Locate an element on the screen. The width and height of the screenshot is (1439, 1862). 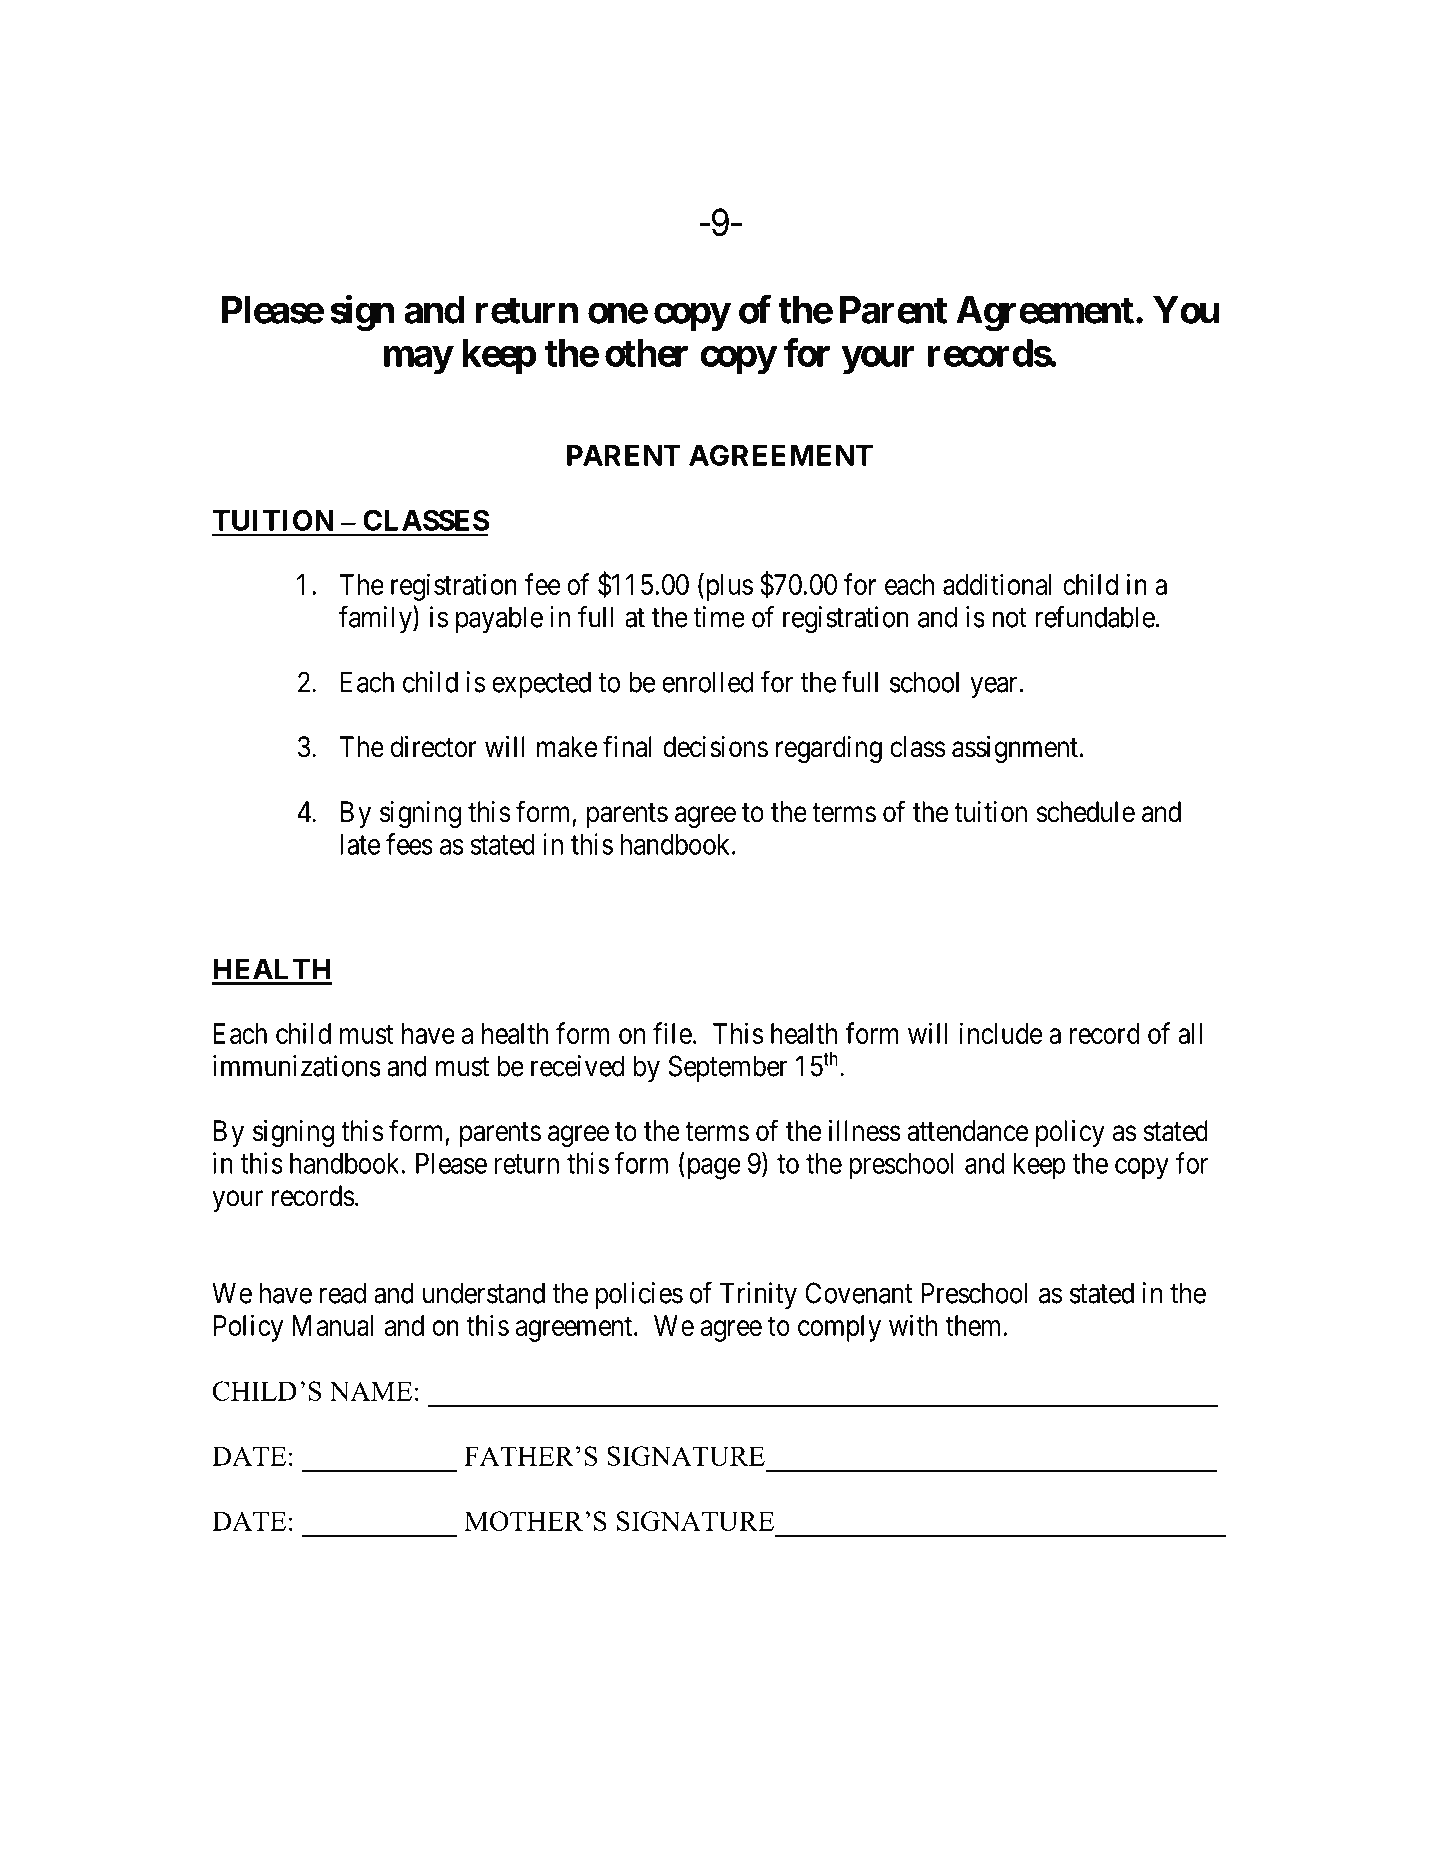
September is located at coordinates (728, 1068).
